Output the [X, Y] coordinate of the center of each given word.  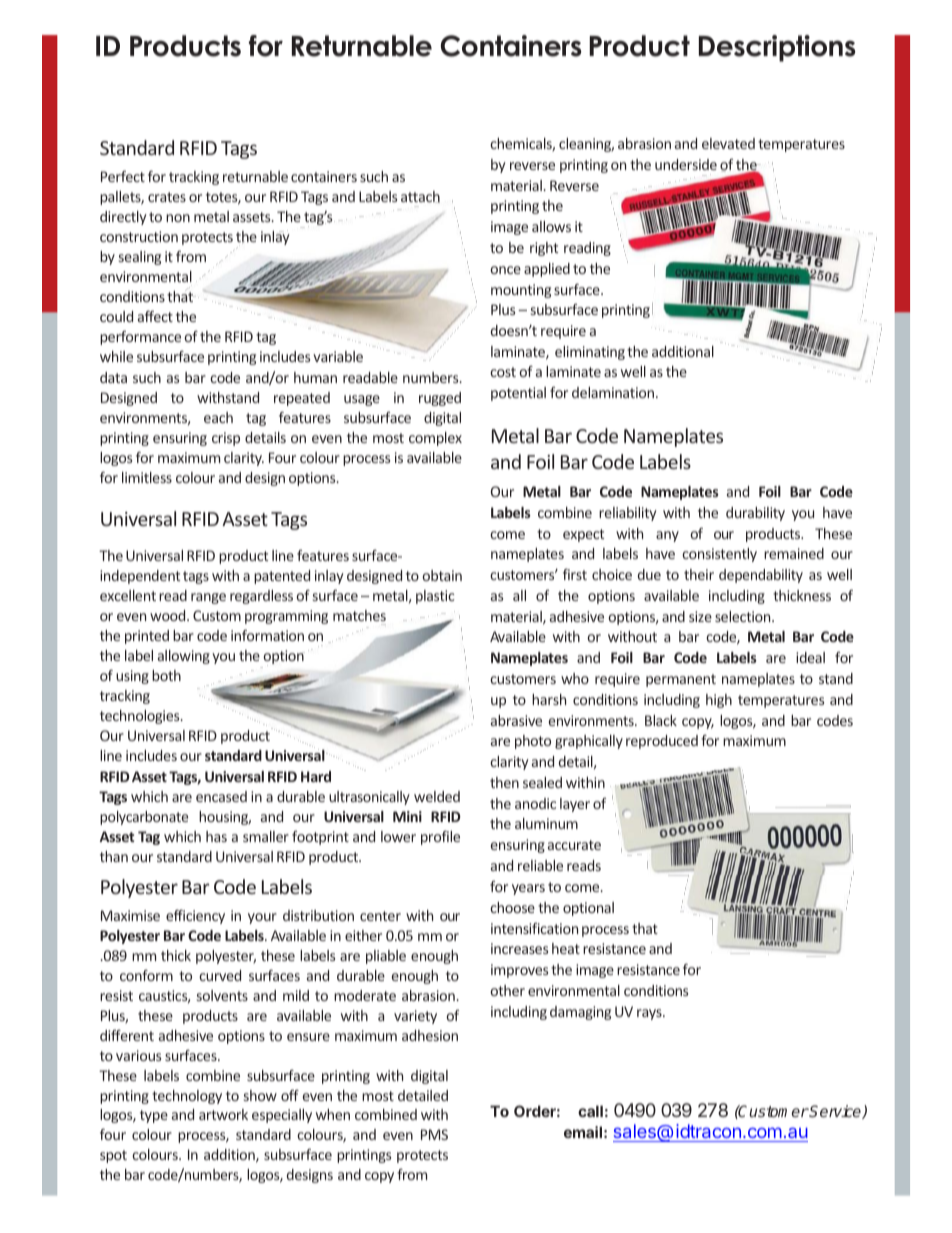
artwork [223, 1114]
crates [167, 197]
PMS [434, 1134]
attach [420, 197]
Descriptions [777, 48]
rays [650, 1014]
